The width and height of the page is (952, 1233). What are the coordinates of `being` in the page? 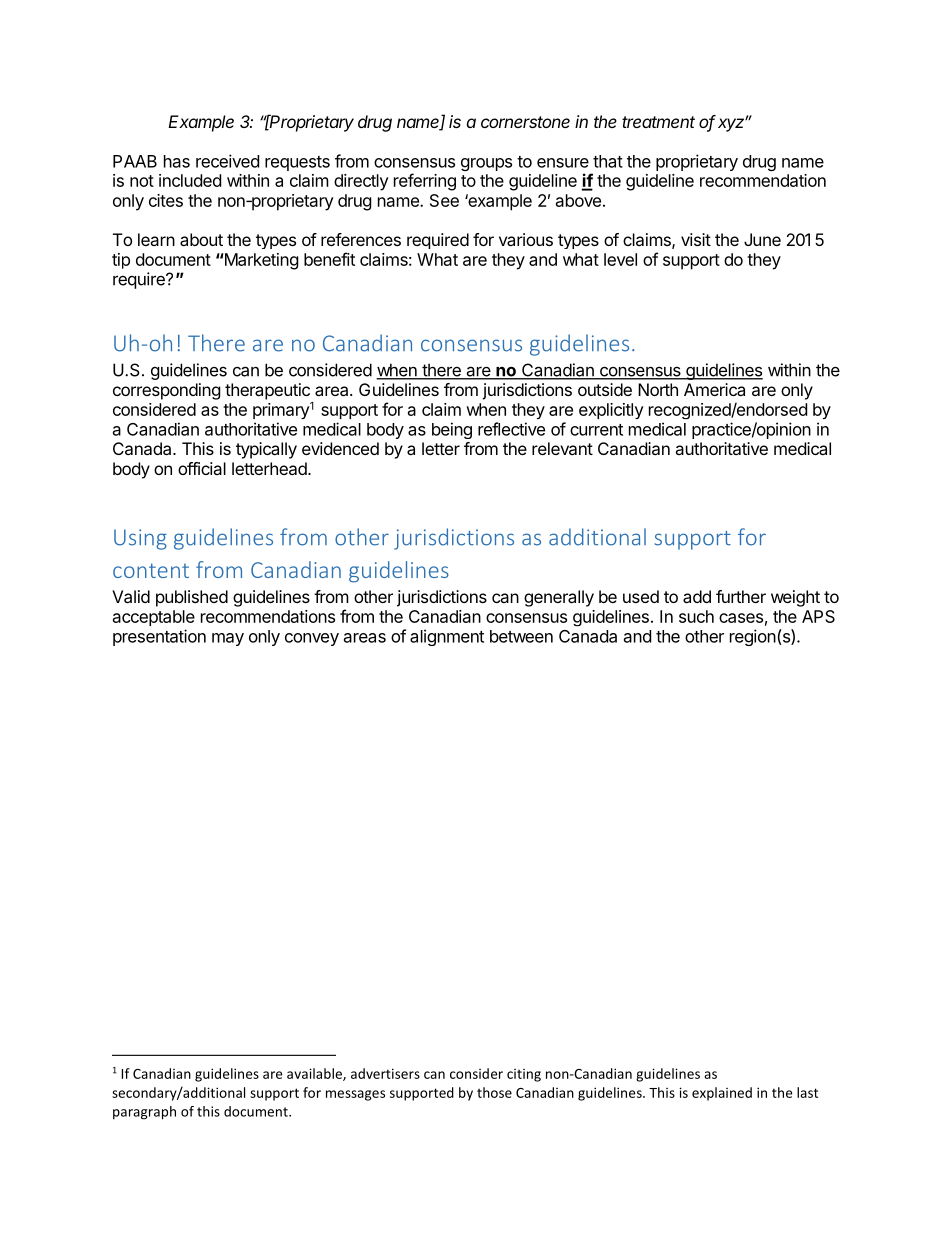 It's located at (452, 430).
